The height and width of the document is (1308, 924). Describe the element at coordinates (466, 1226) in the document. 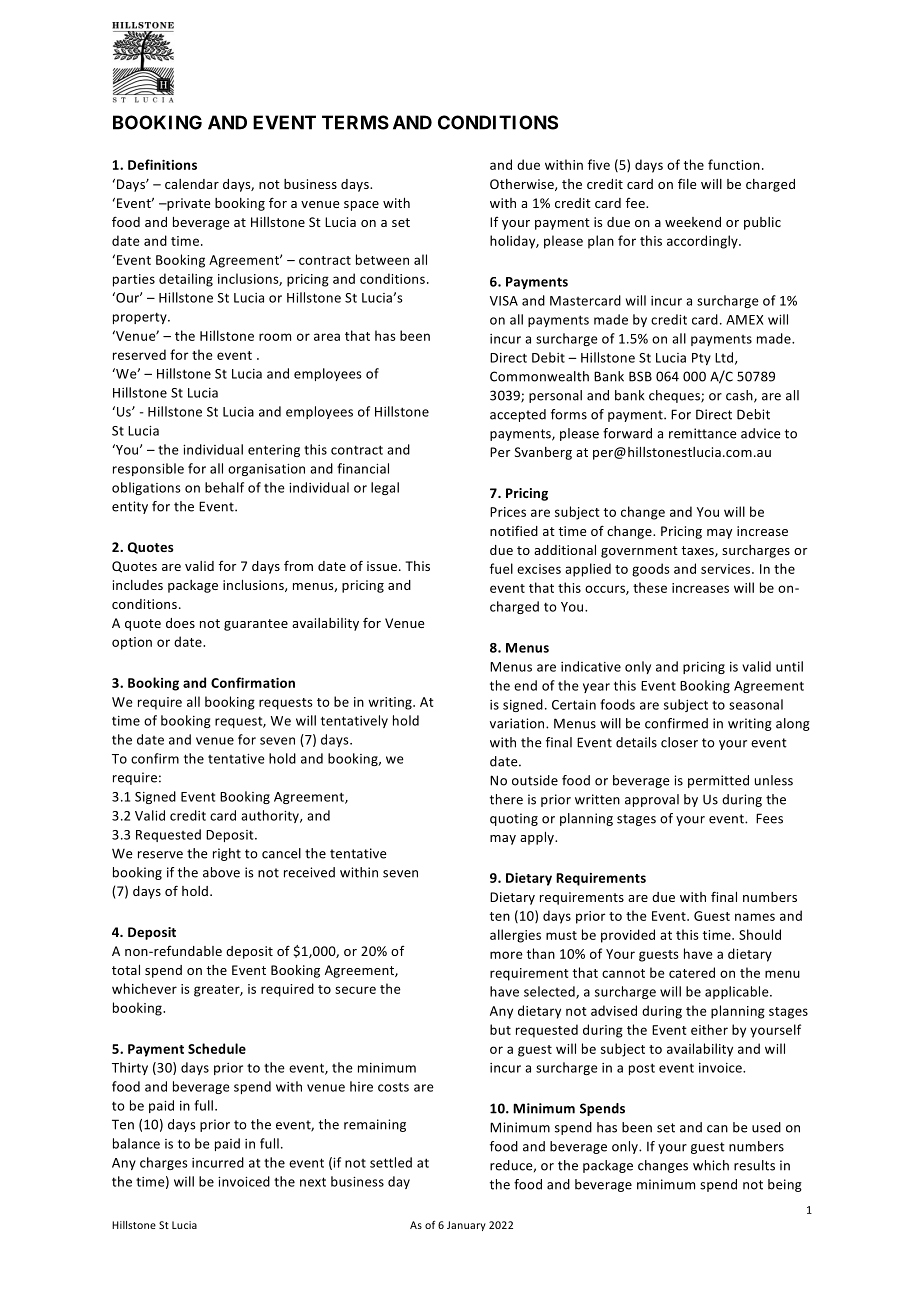

I see `January` at that location.
